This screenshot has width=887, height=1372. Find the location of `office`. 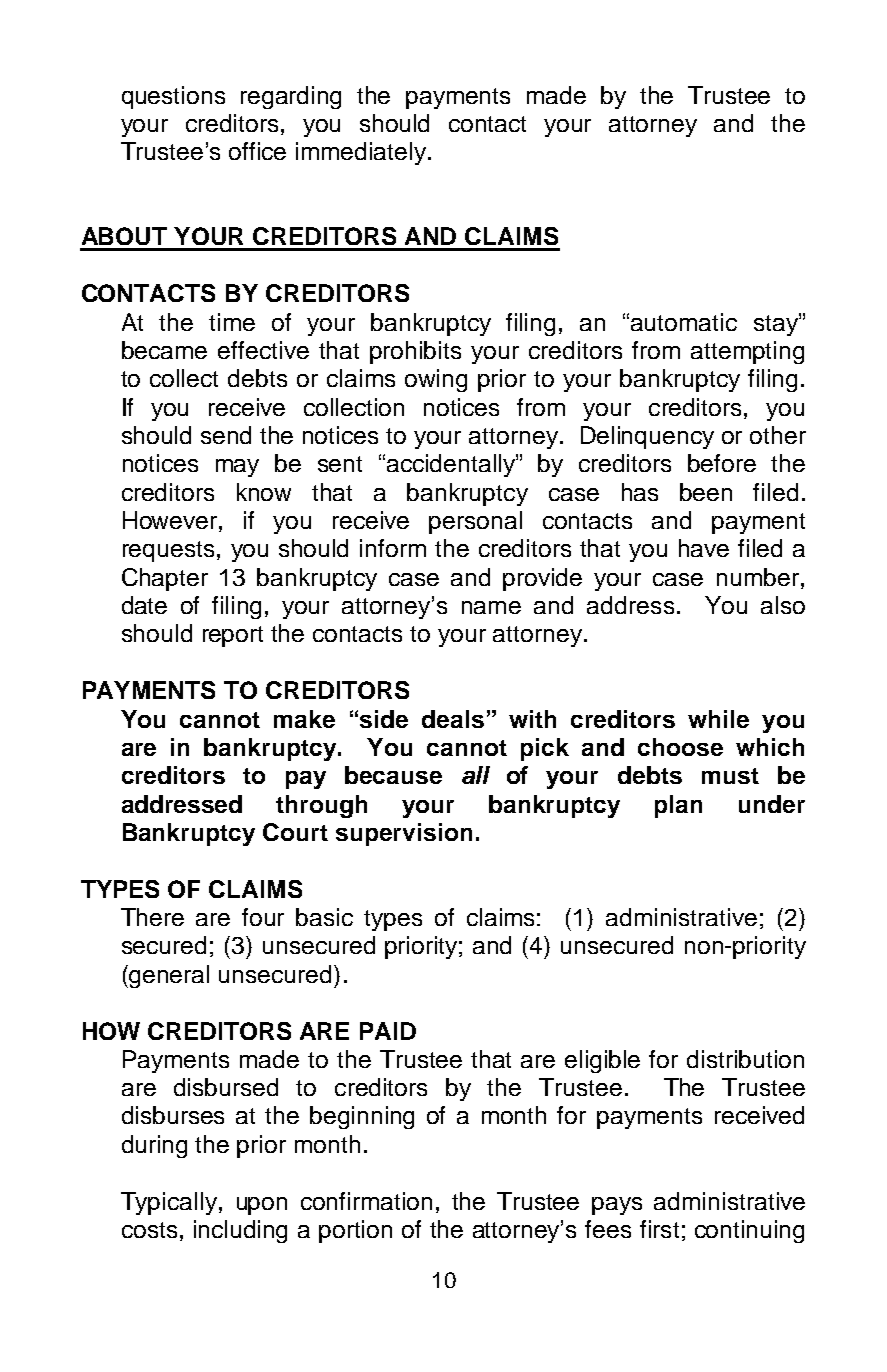

office is located at coordinates (257, 151).
